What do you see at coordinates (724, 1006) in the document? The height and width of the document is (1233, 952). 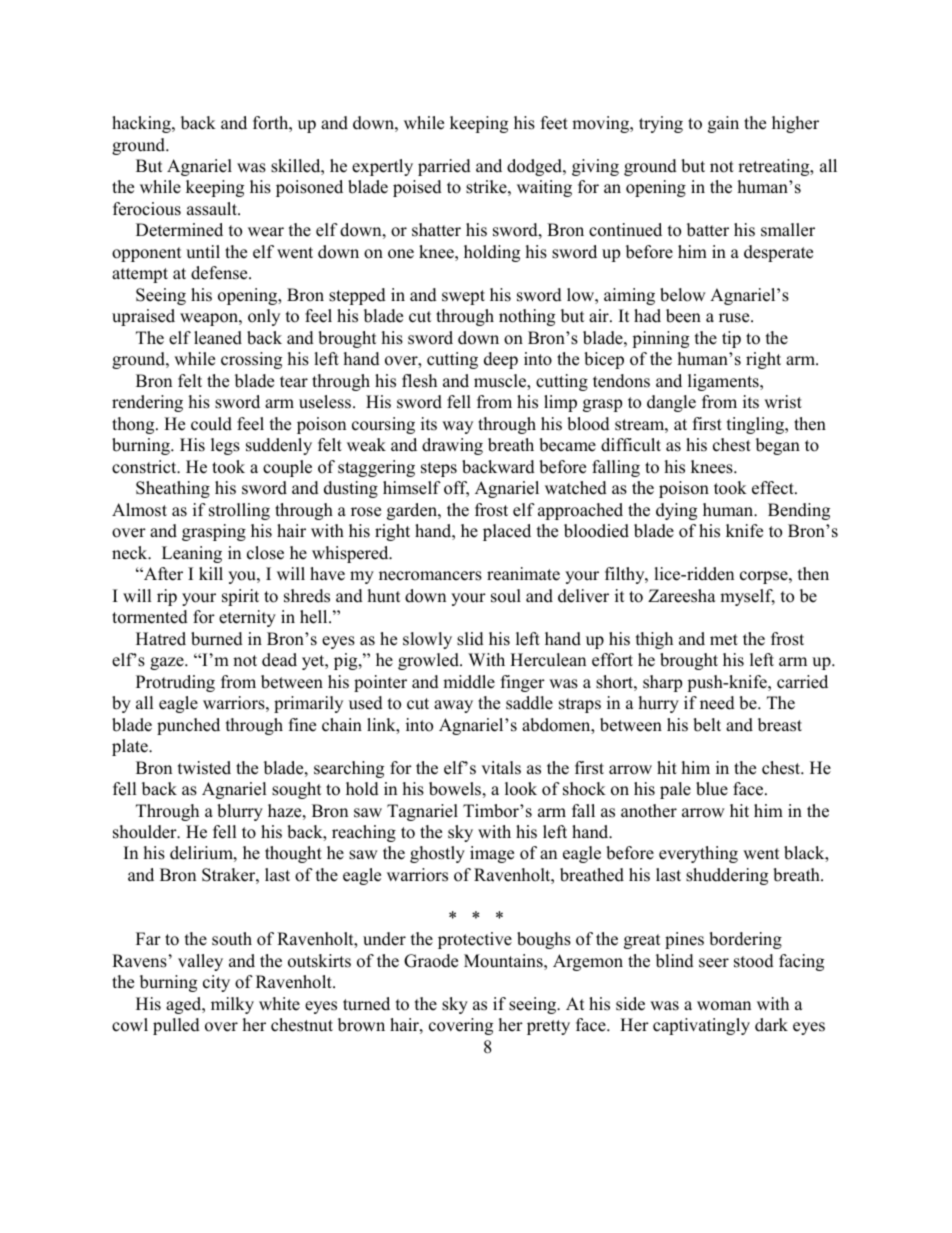 I see `woman` at bounding box center [724, 1006].
